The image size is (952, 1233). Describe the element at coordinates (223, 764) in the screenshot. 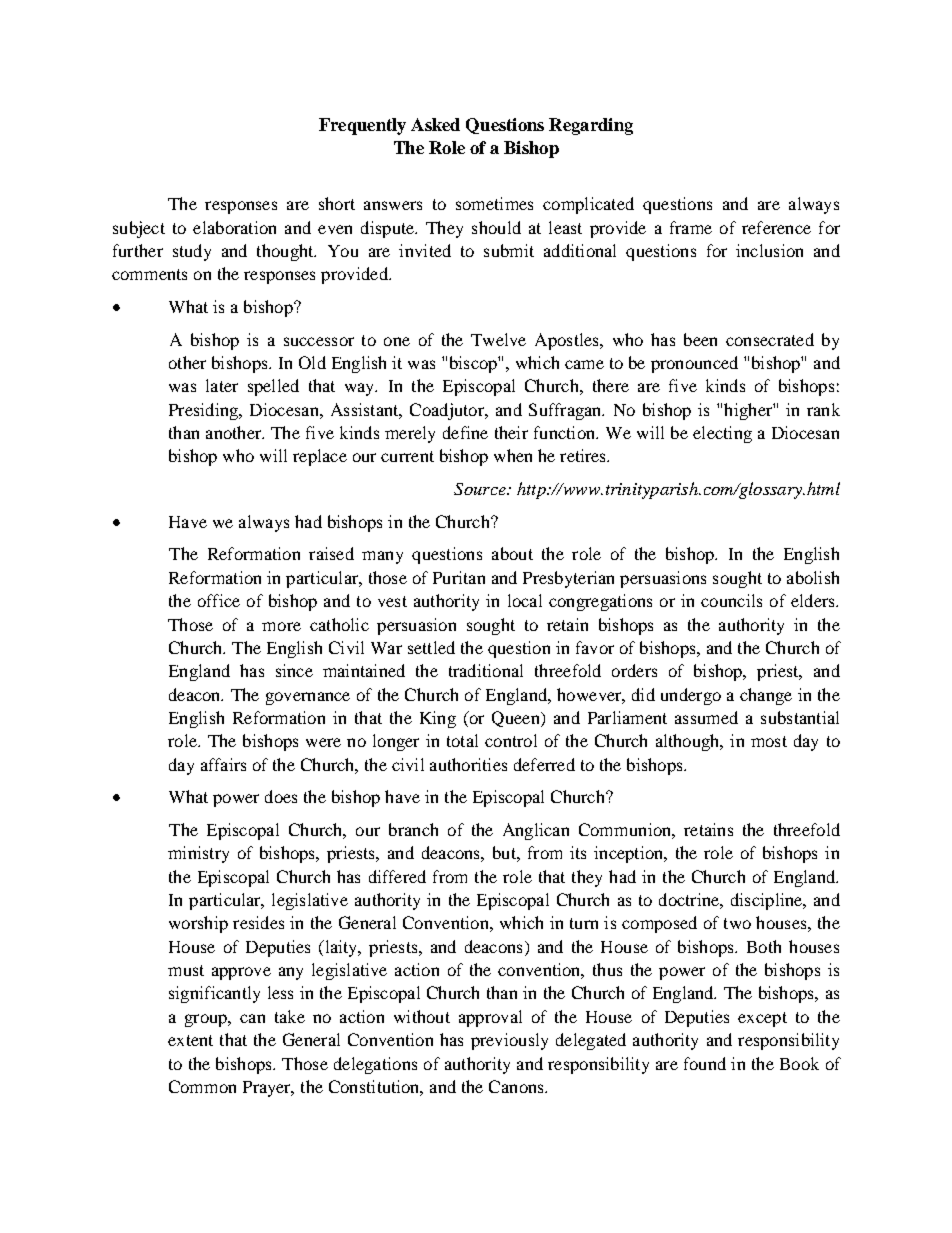

I see `affairs` at that location.
